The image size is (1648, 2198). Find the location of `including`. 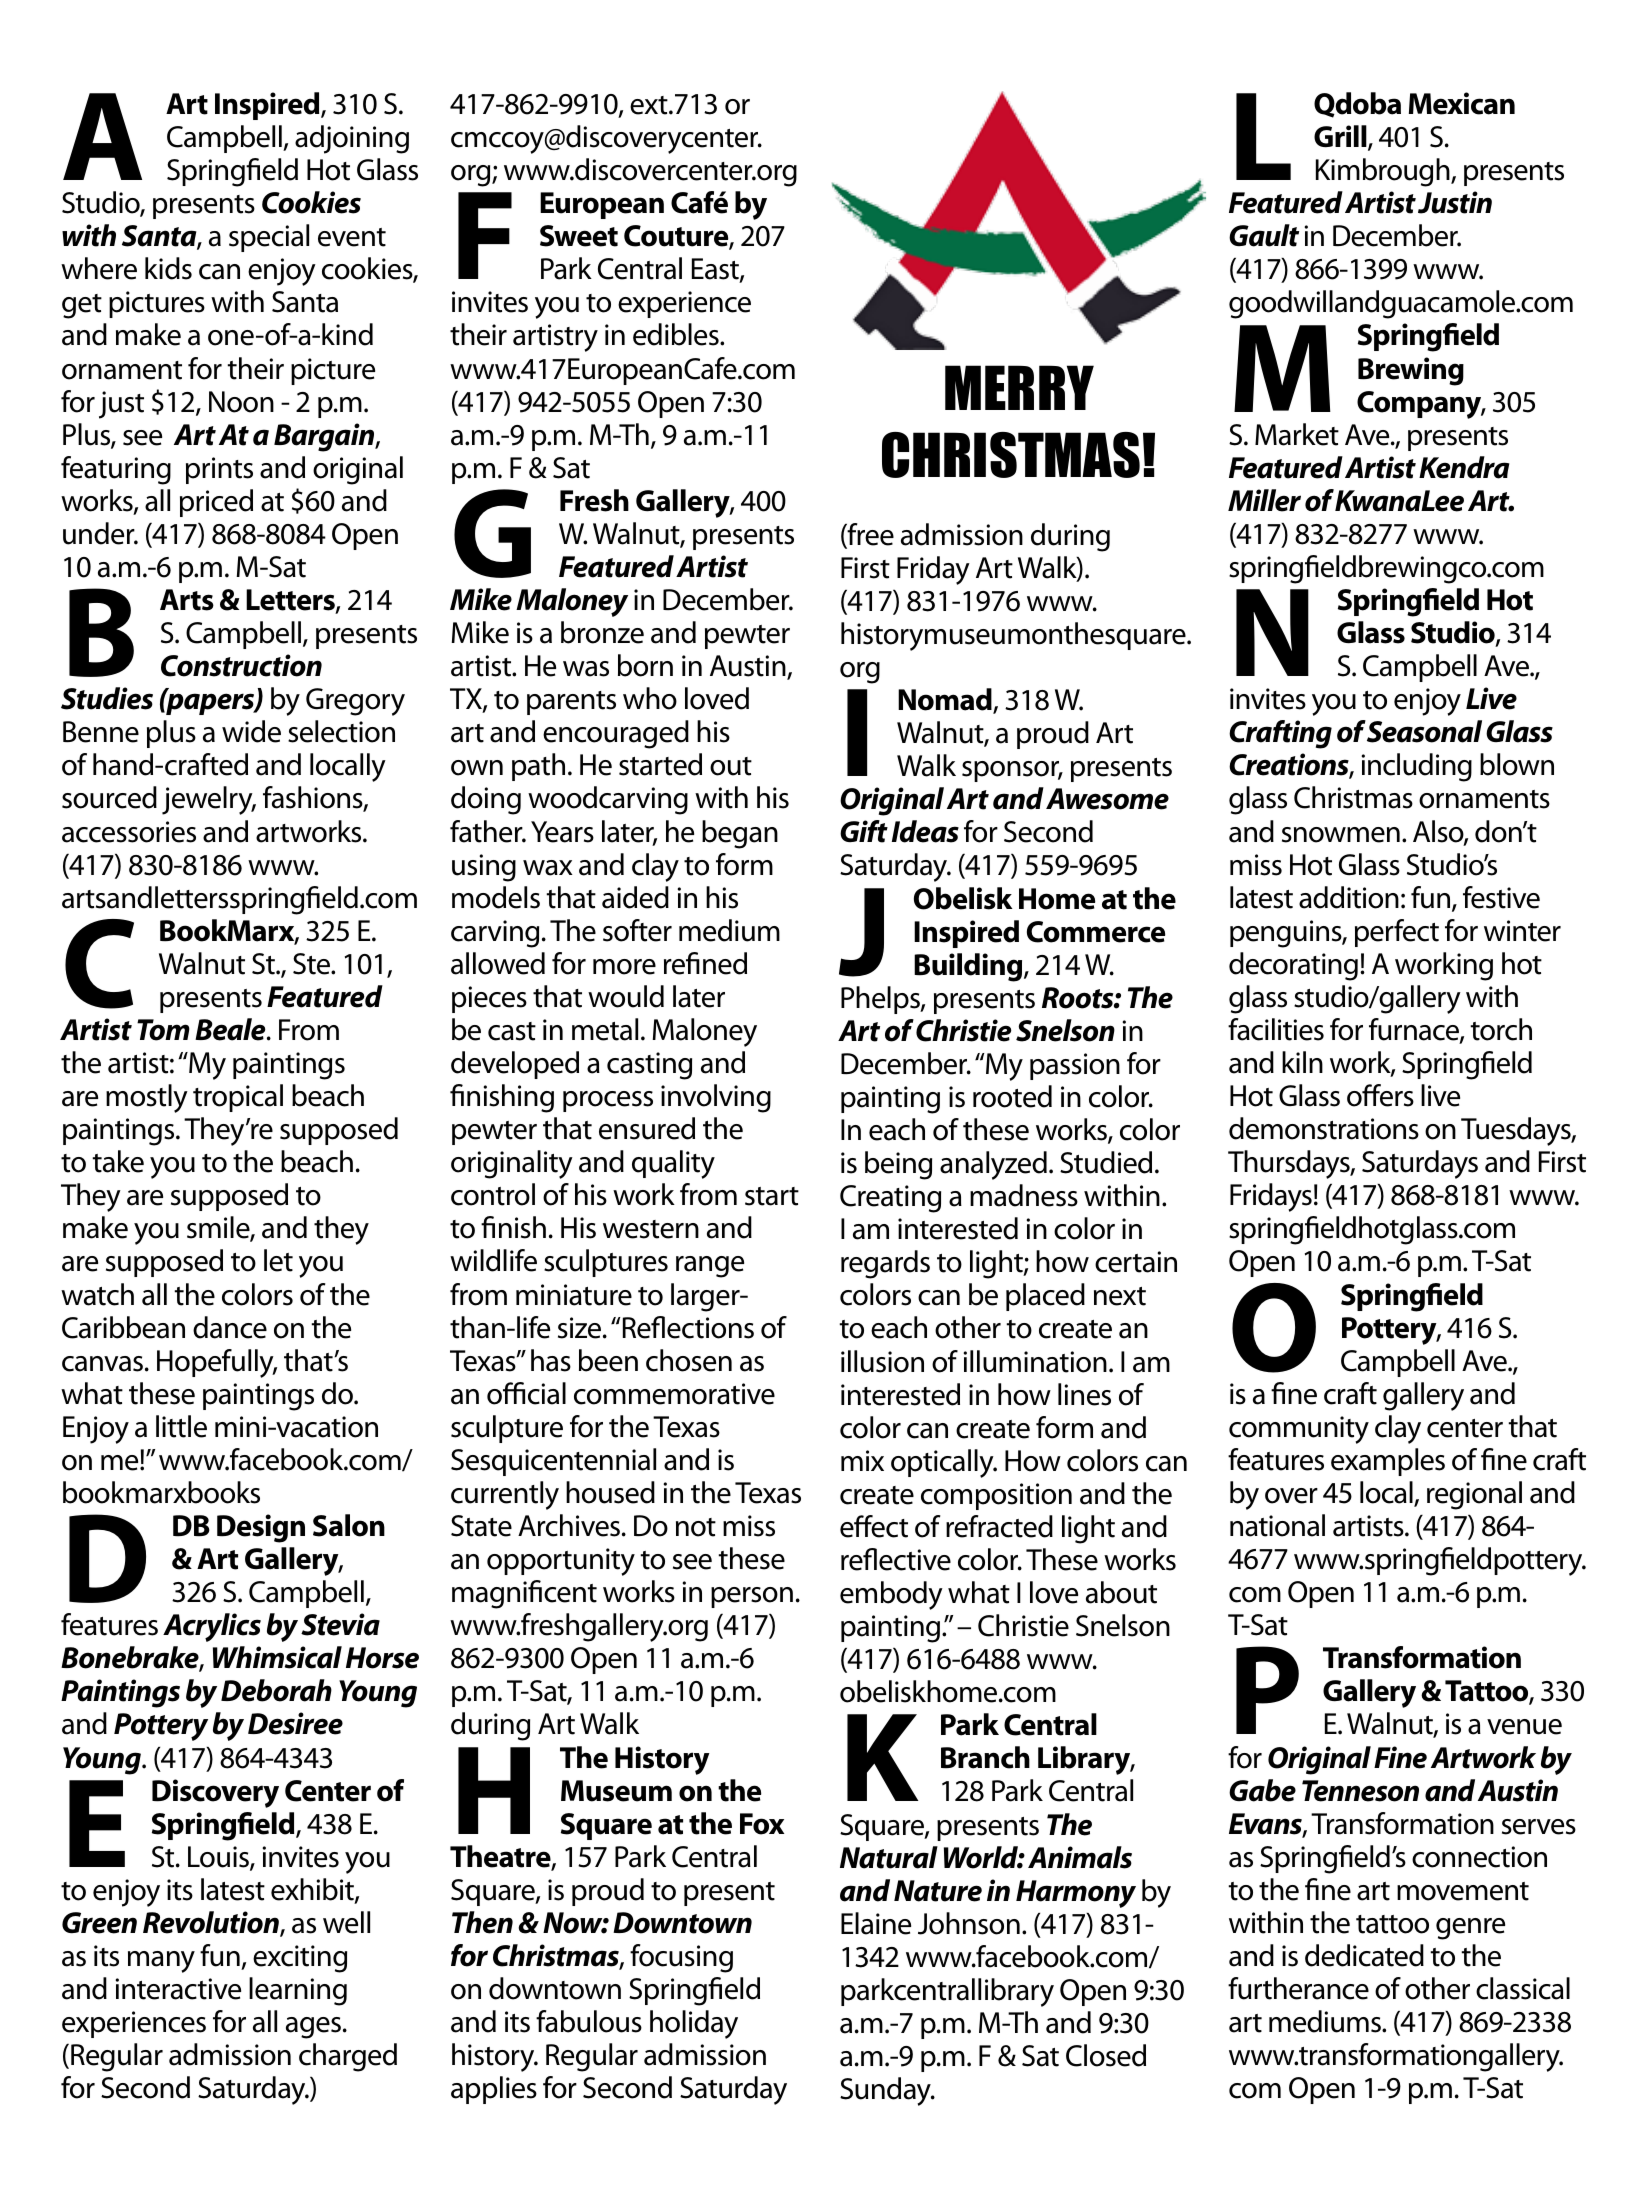

including is located at coordinates (1416, 767).
